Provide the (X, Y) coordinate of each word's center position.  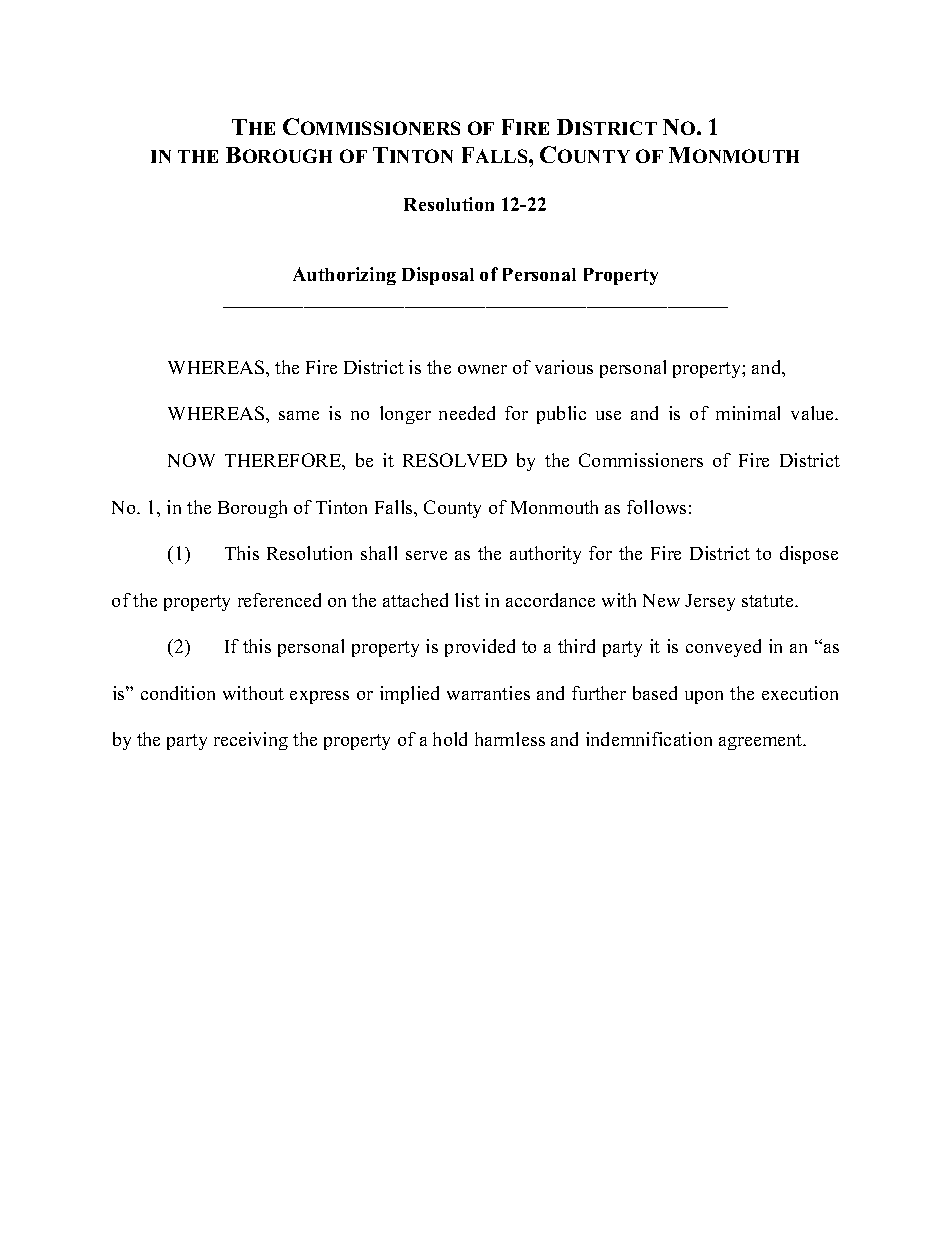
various (564, 367)
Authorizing (344, 276)
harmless (510, 739)
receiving (251, 741)
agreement (762, 742)
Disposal (438, 276)
